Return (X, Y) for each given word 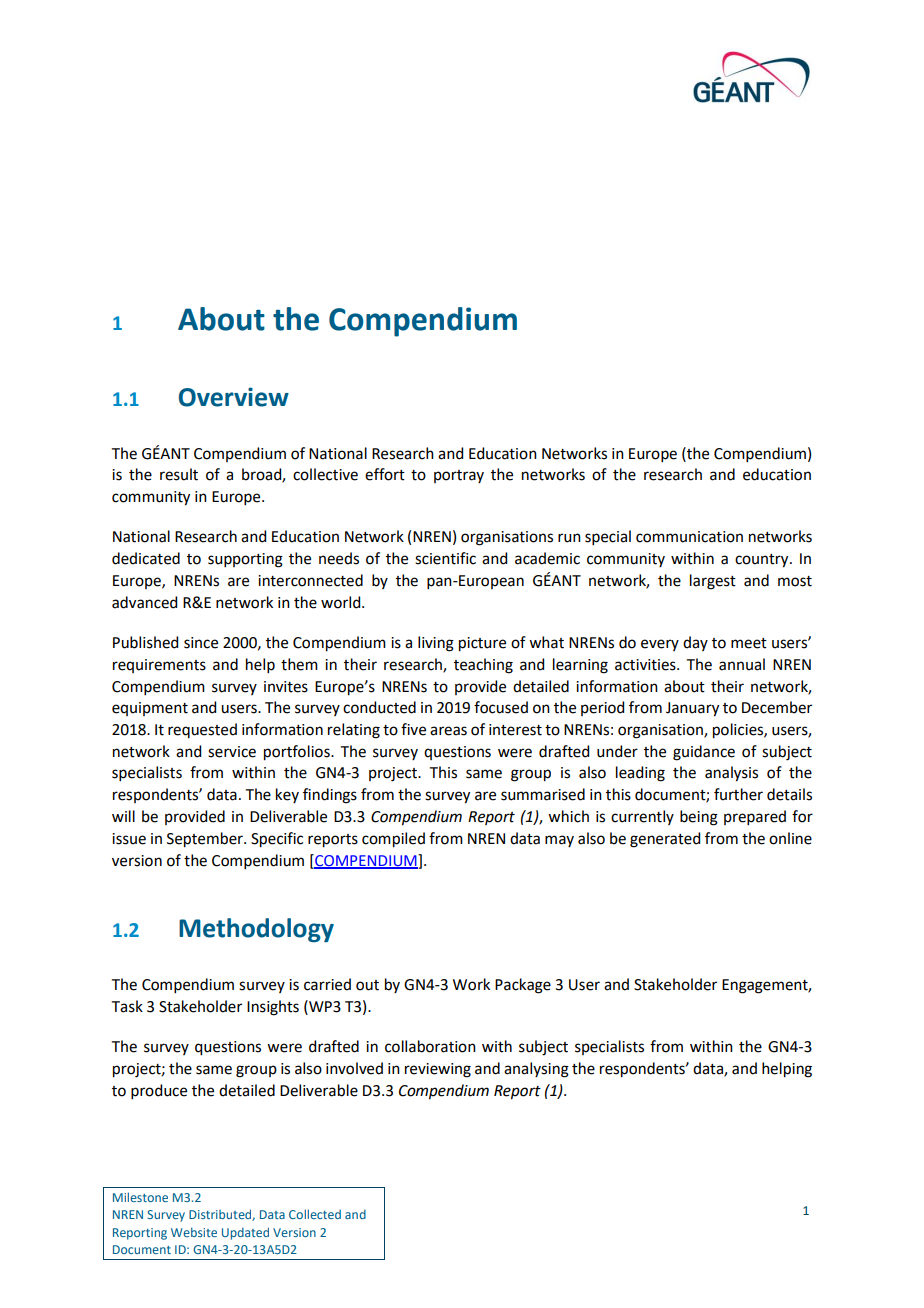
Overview (234, 397)
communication (689, 537)
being (699, 818)
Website (194, 1232)
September (206, 840)
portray (459, 476)
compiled (393, 840)
